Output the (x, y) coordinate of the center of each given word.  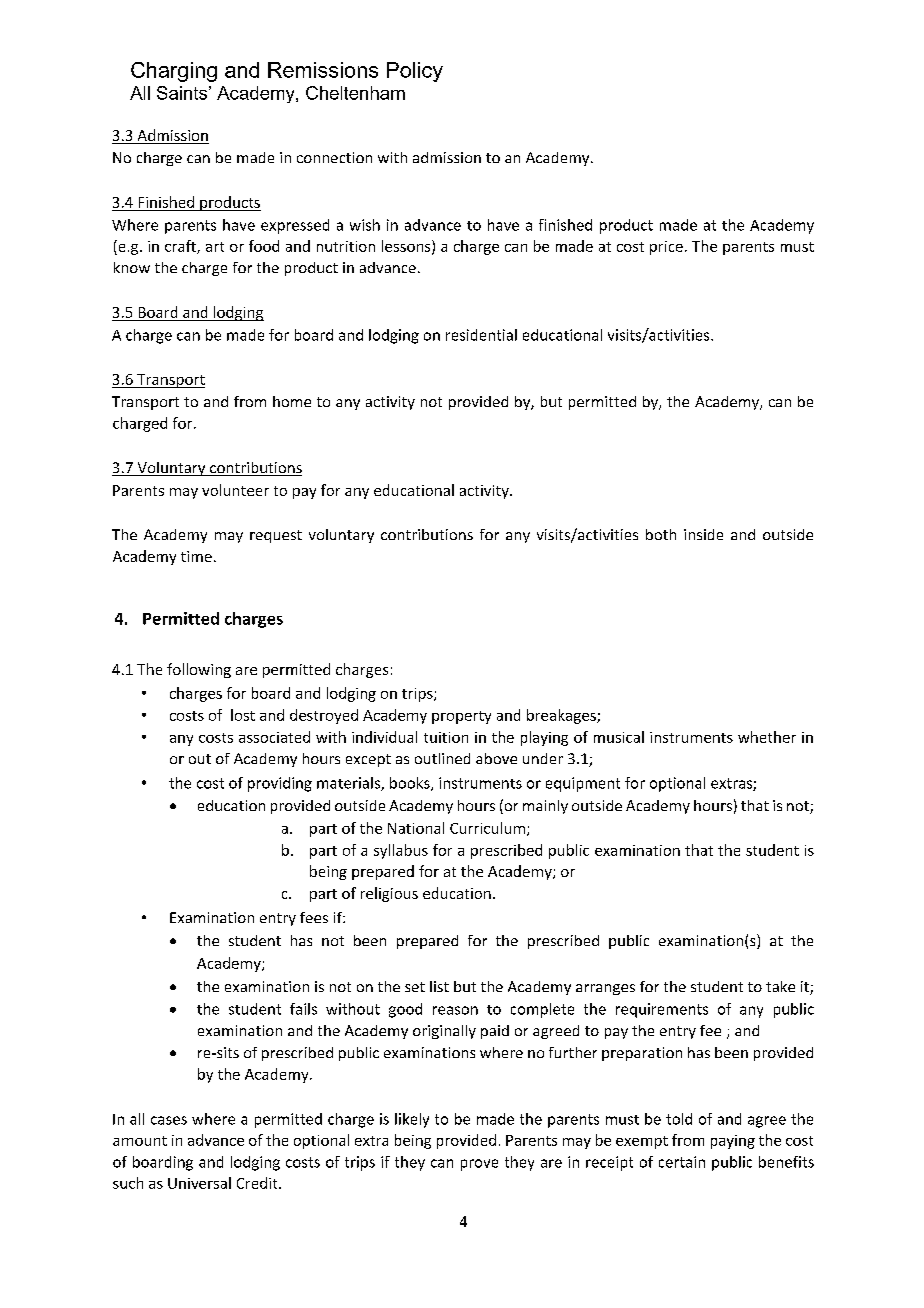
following (199, 670)
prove (479, 1165)
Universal (199, 1183)
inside (703, 534)
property (461, 717)
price (666, 248)
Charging (174, 72)
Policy (415, 72)
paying (733, 1142)
